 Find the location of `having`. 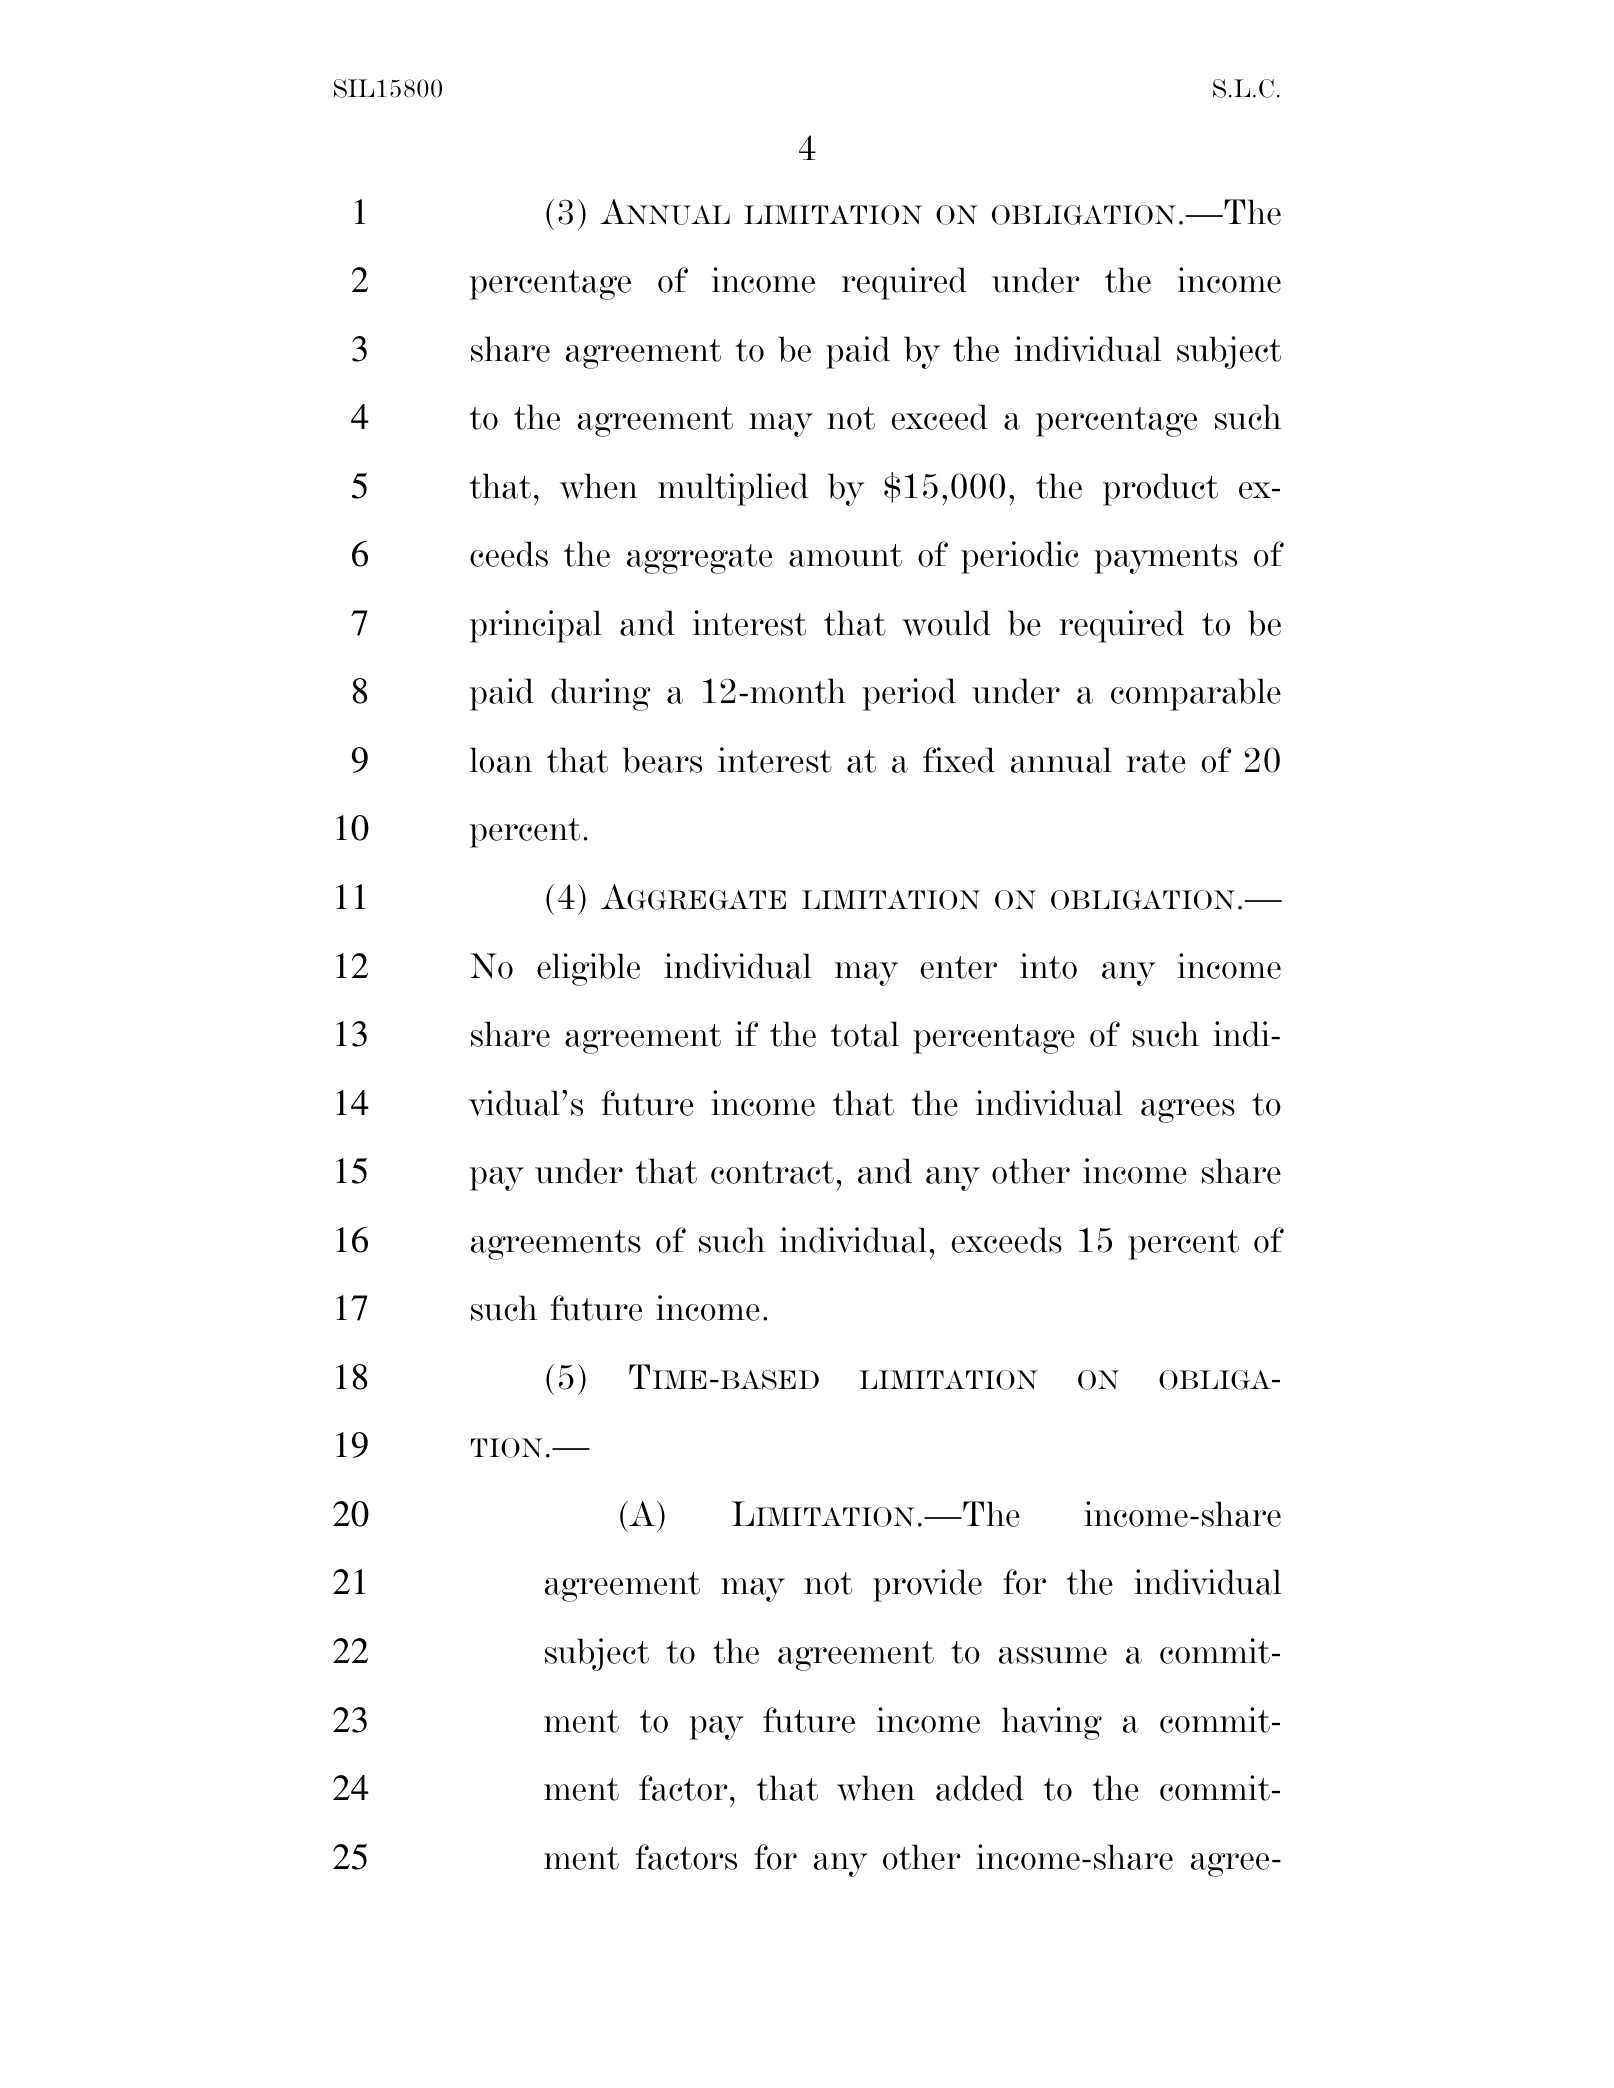

having is located at coordinates (1052, 1723).
